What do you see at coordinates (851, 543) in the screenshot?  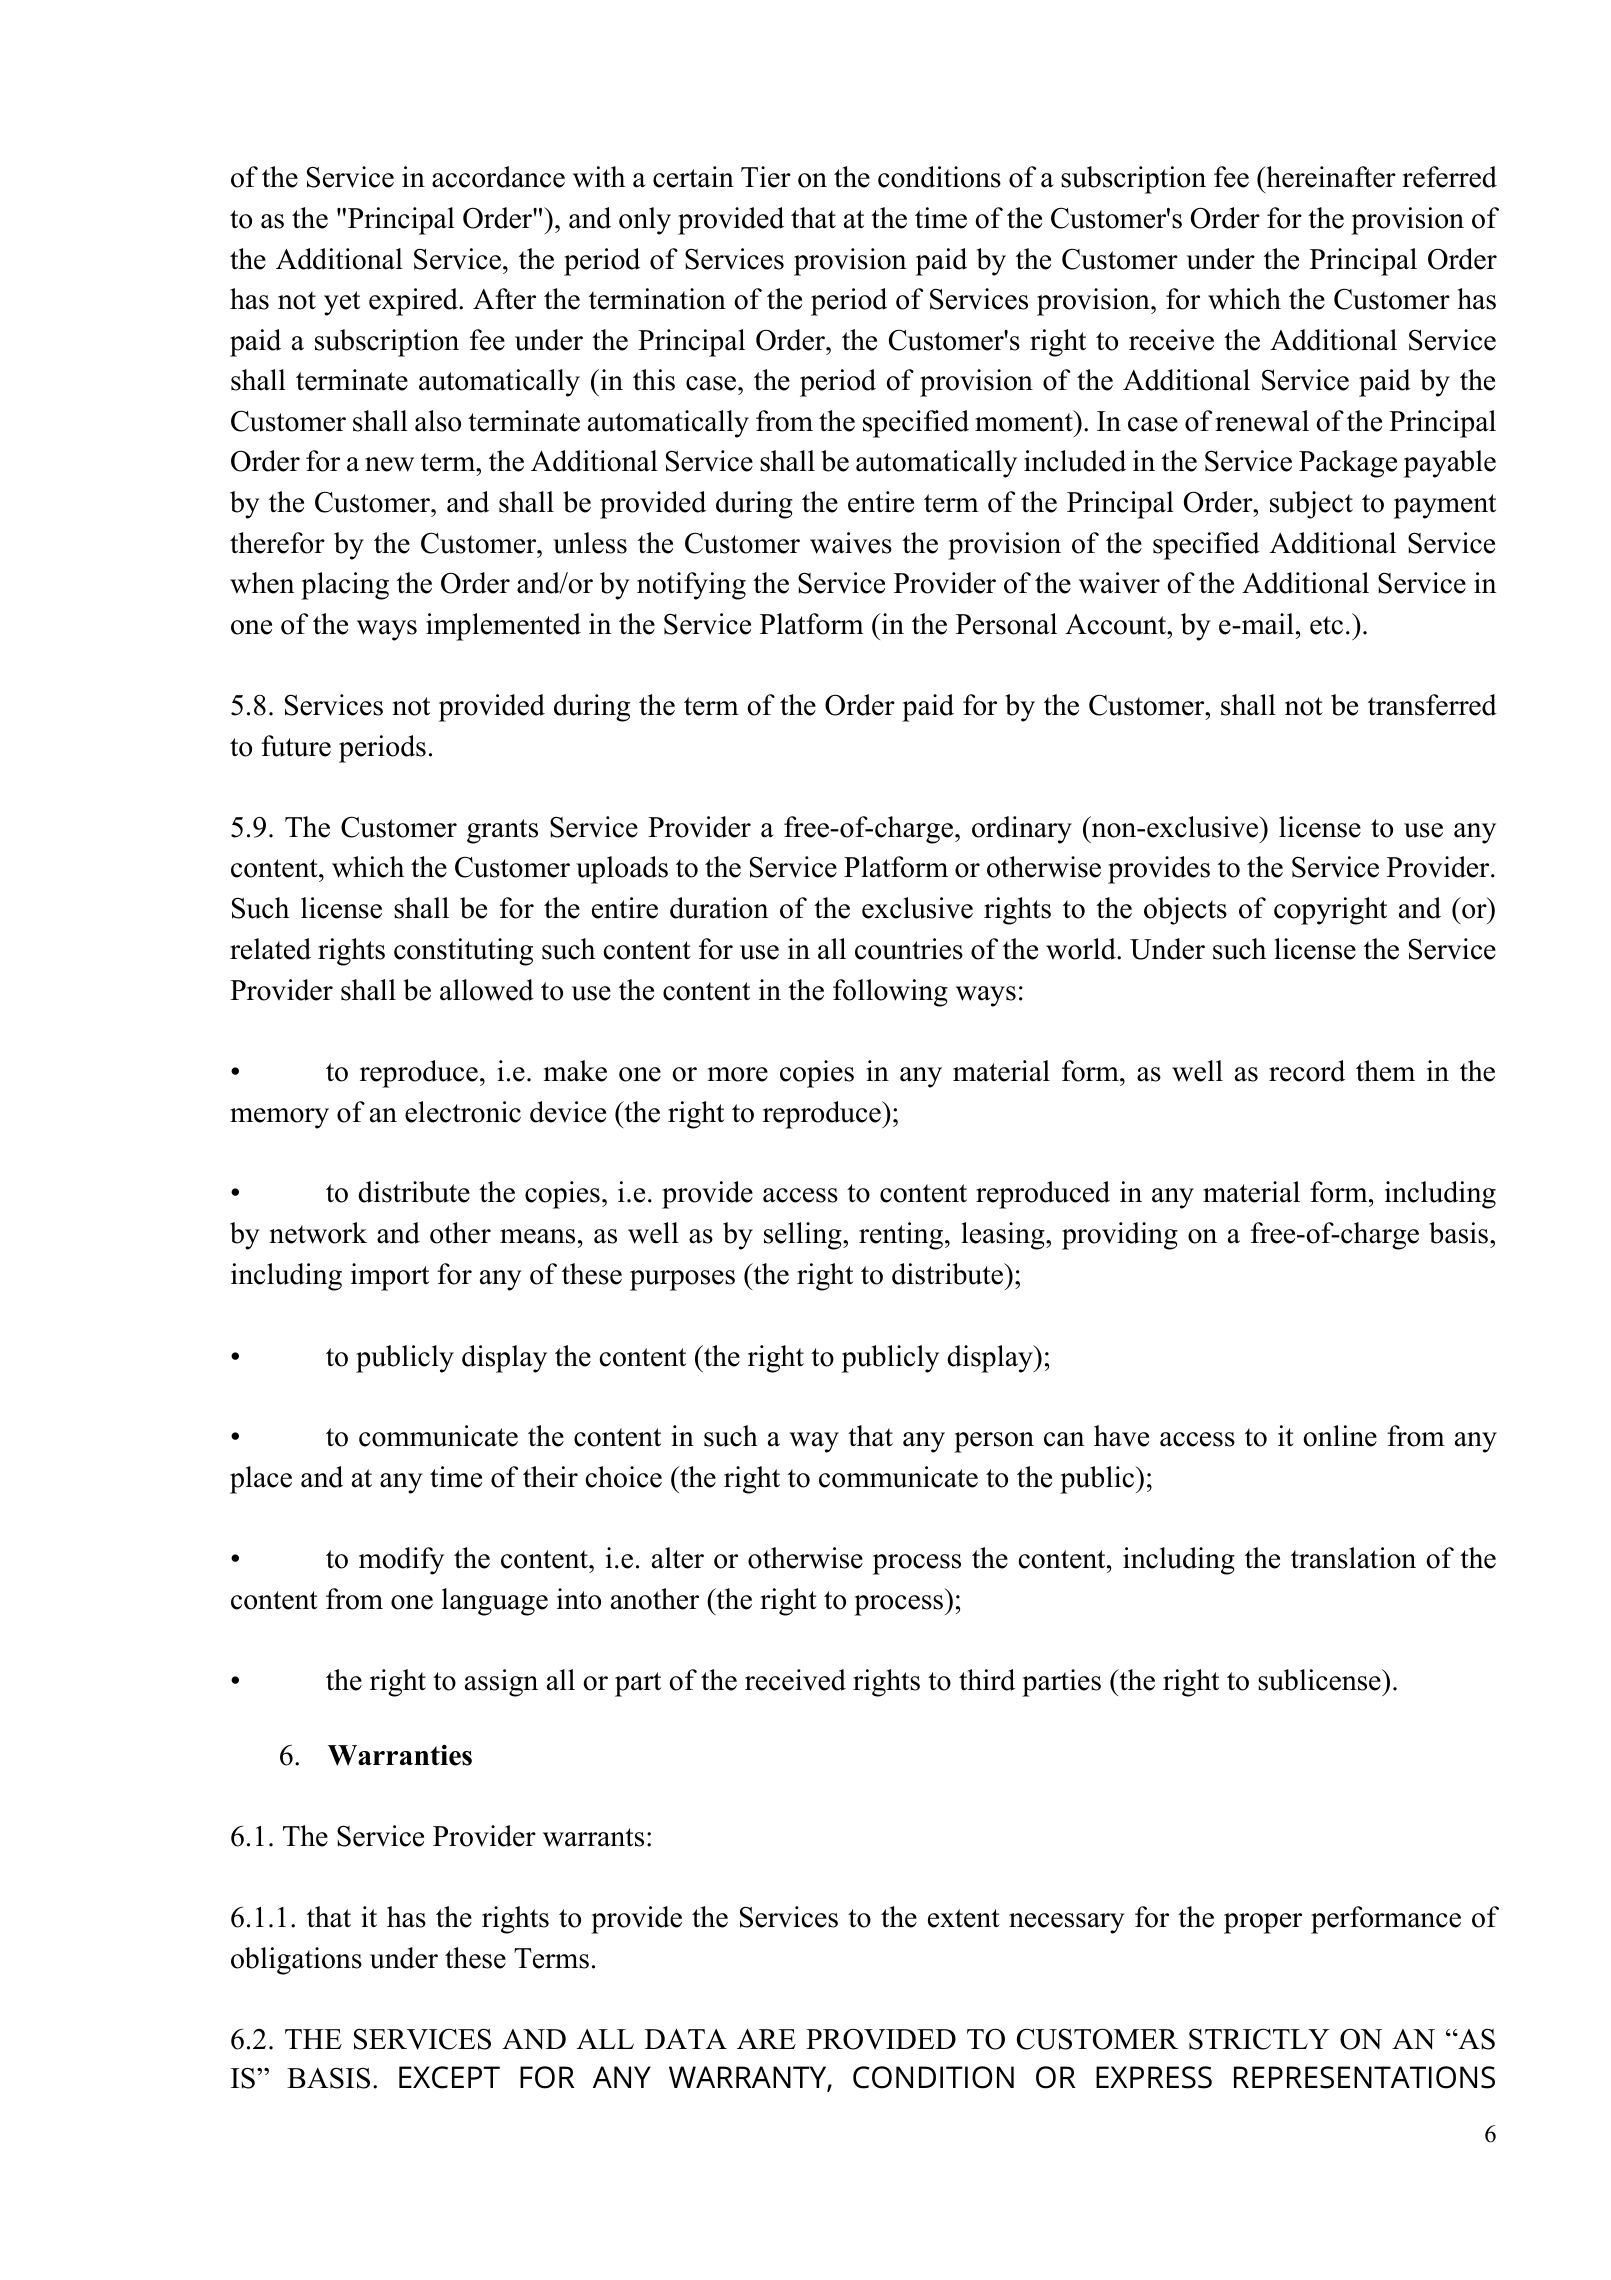 I see `waives` at bounding box center [851, 543].
